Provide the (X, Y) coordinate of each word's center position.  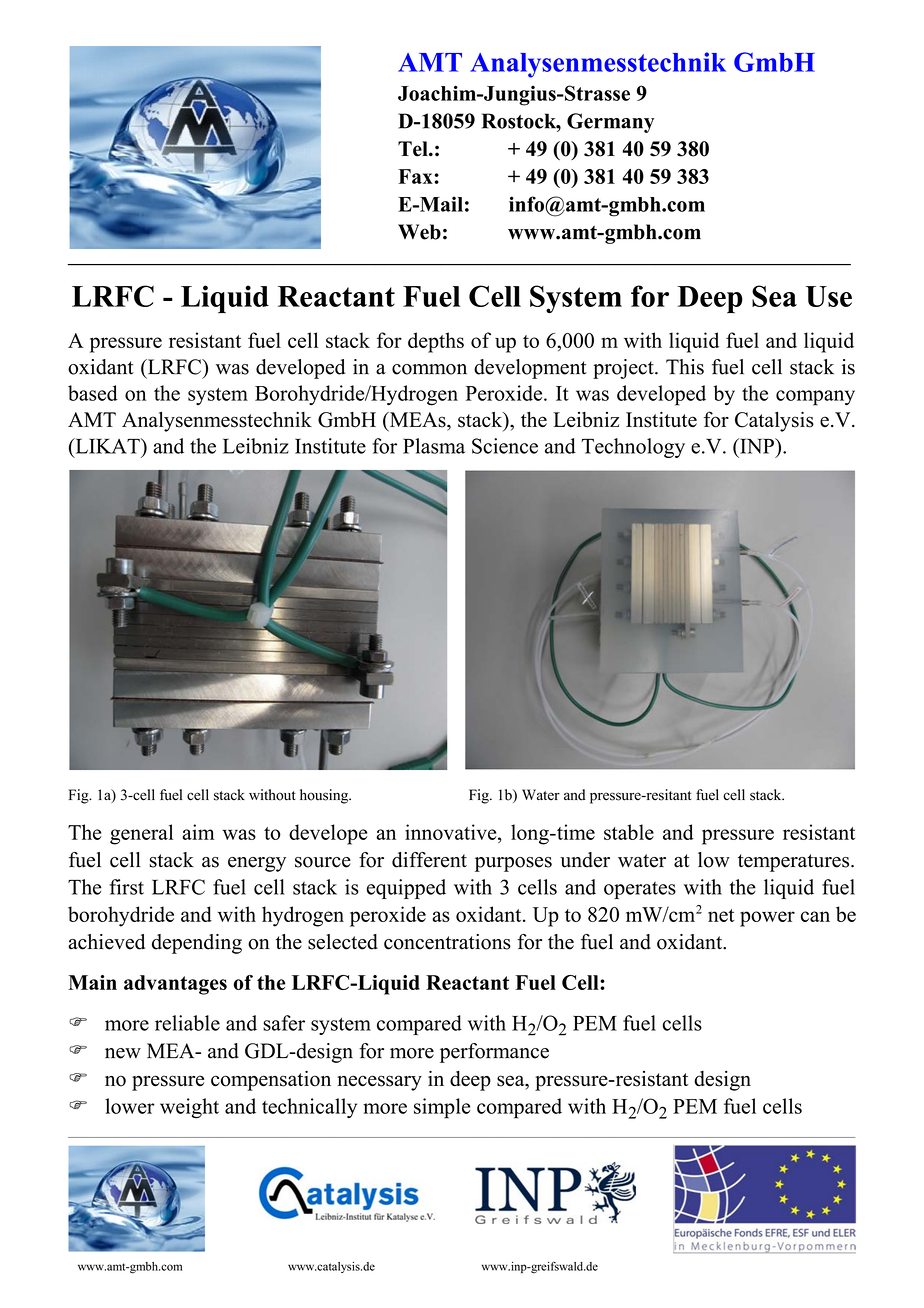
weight (189, 1108)
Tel (414, 149)
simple (442, 1108)
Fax (415, 176)
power (767, 919)
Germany (610, 123)
